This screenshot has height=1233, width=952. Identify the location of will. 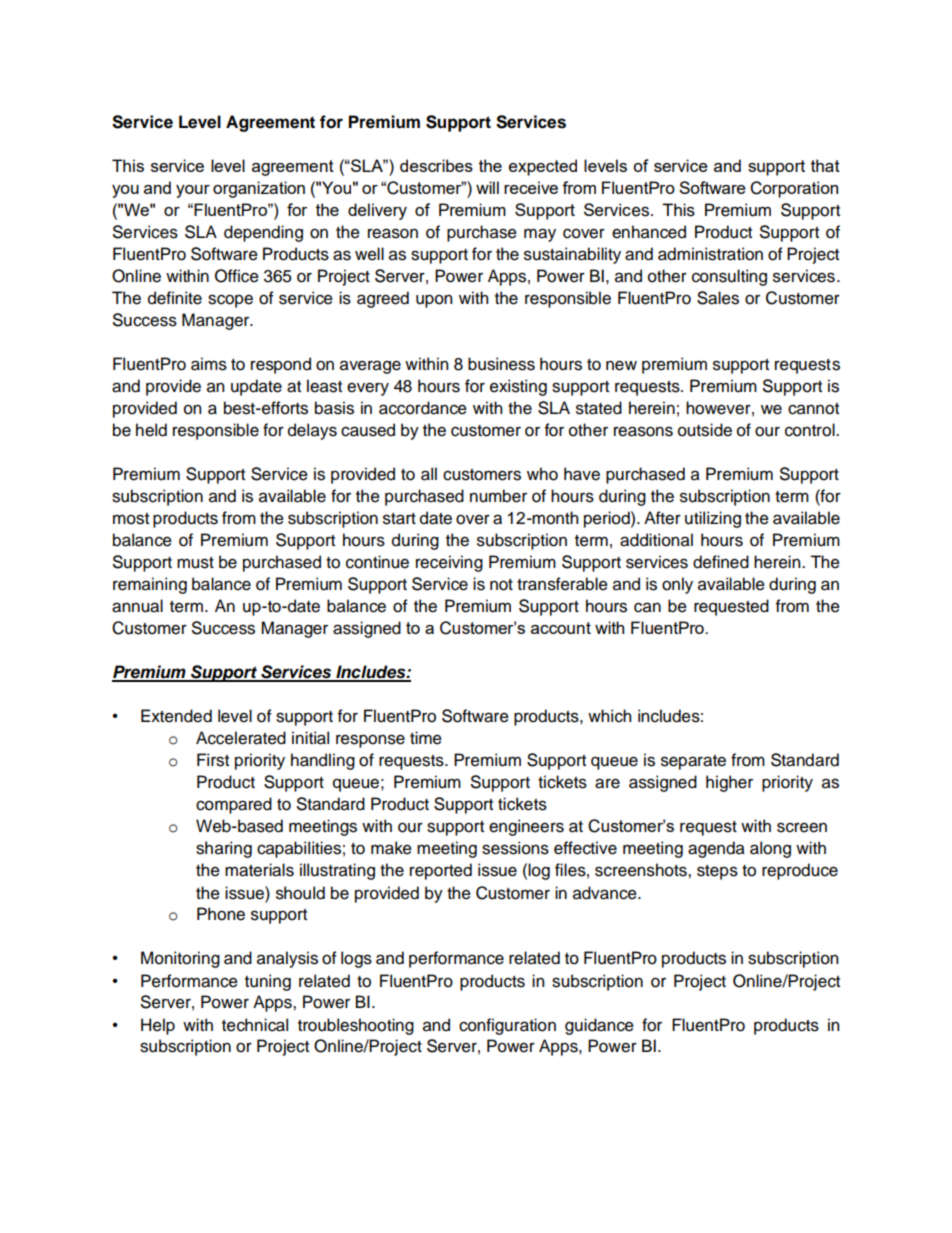
(487, 187).
